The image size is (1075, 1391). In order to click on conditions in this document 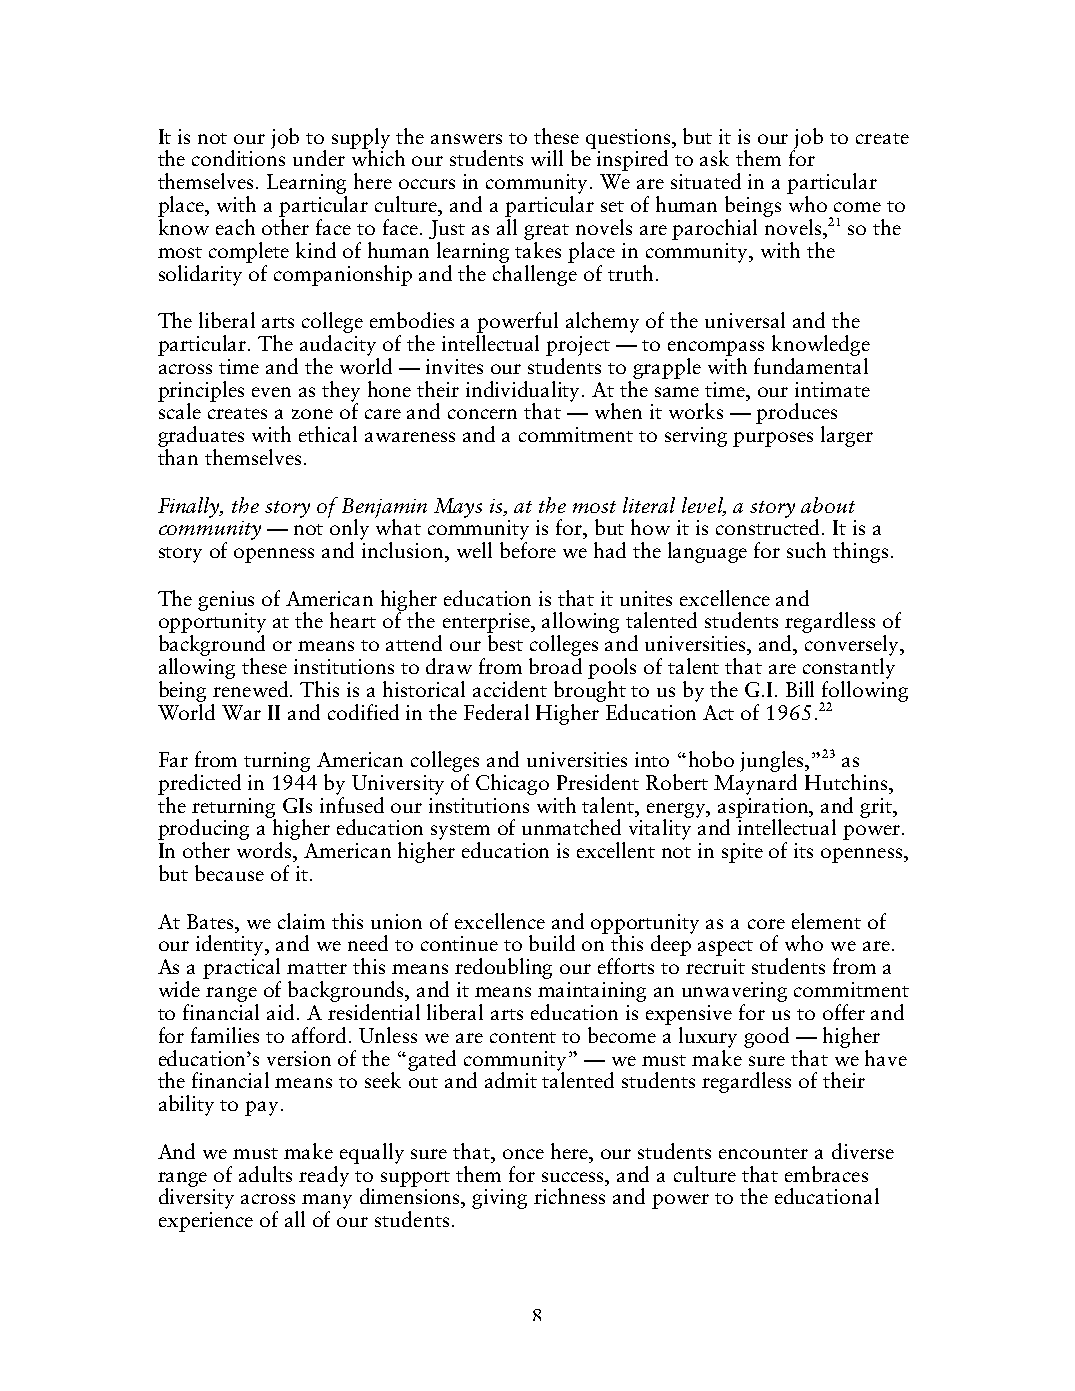, I will do `click(238, 157)`.
